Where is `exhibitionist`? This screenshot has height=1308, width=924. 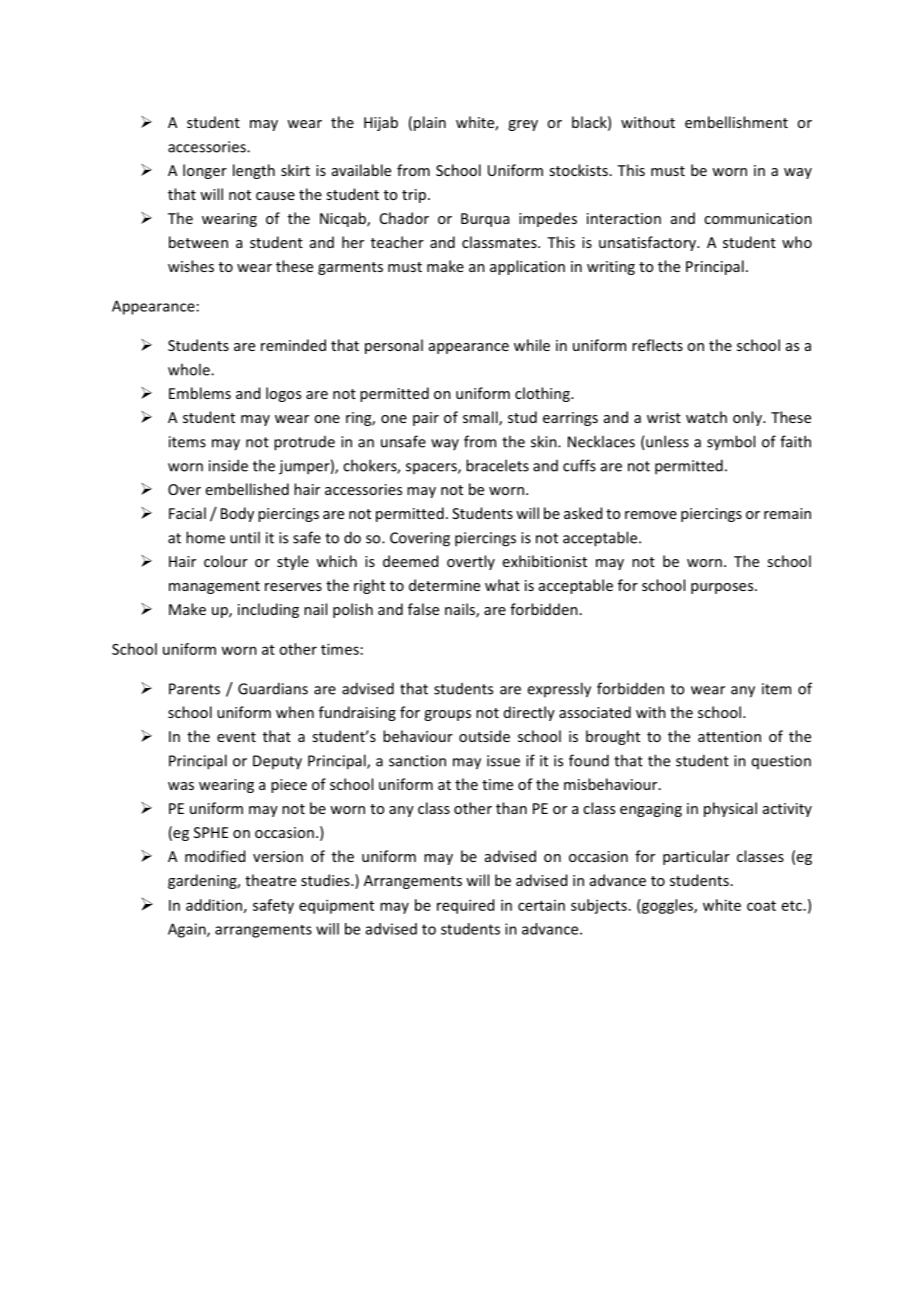
exhibitionist is located at coordinates (545, 561).
